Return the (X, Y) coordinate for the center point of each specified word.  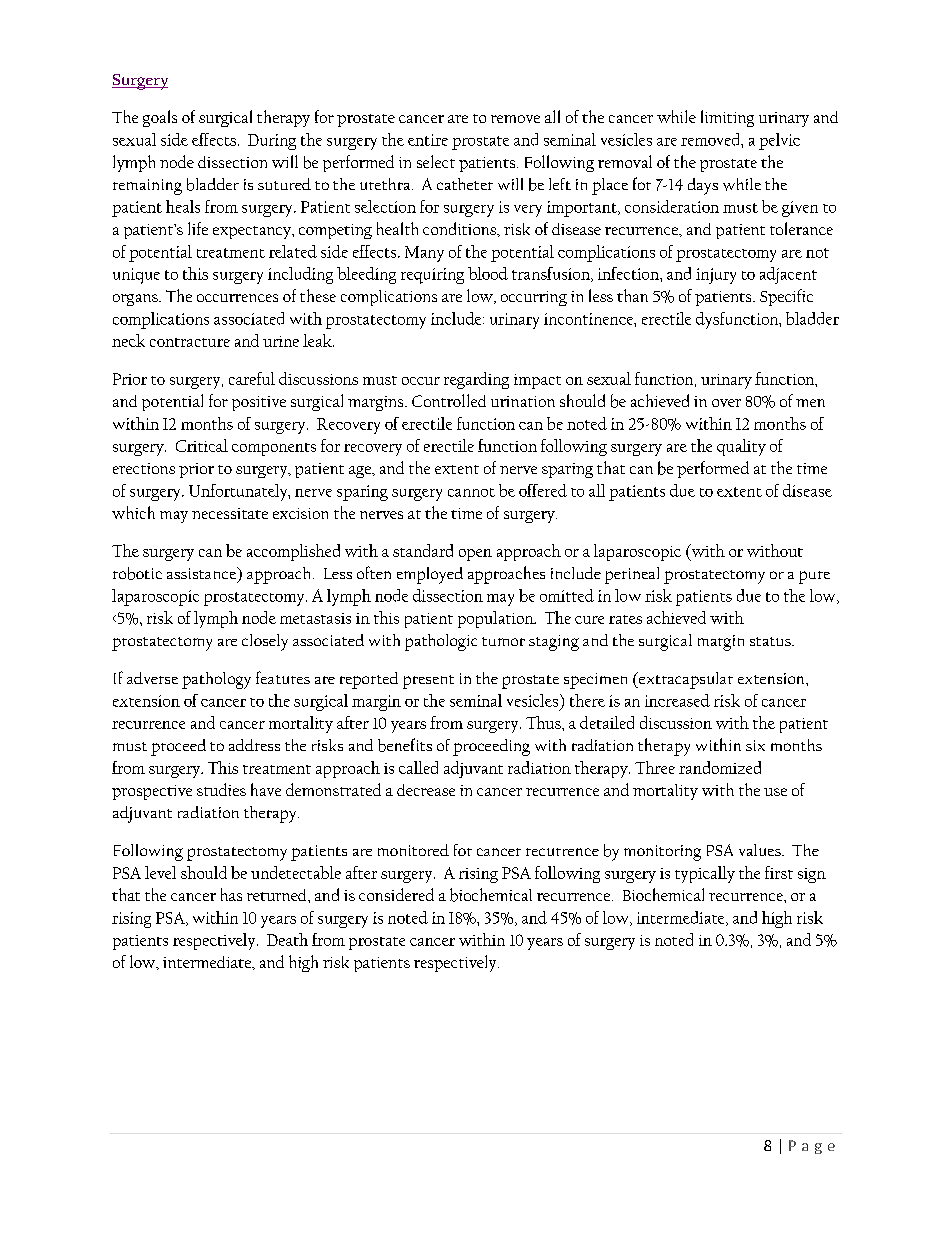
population (497, 619)
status (771, 641)
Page (812, 1147)
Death (287, 939)
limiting (727, 118)
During (272, 142)
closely (265, 642)
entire (428, 140)
